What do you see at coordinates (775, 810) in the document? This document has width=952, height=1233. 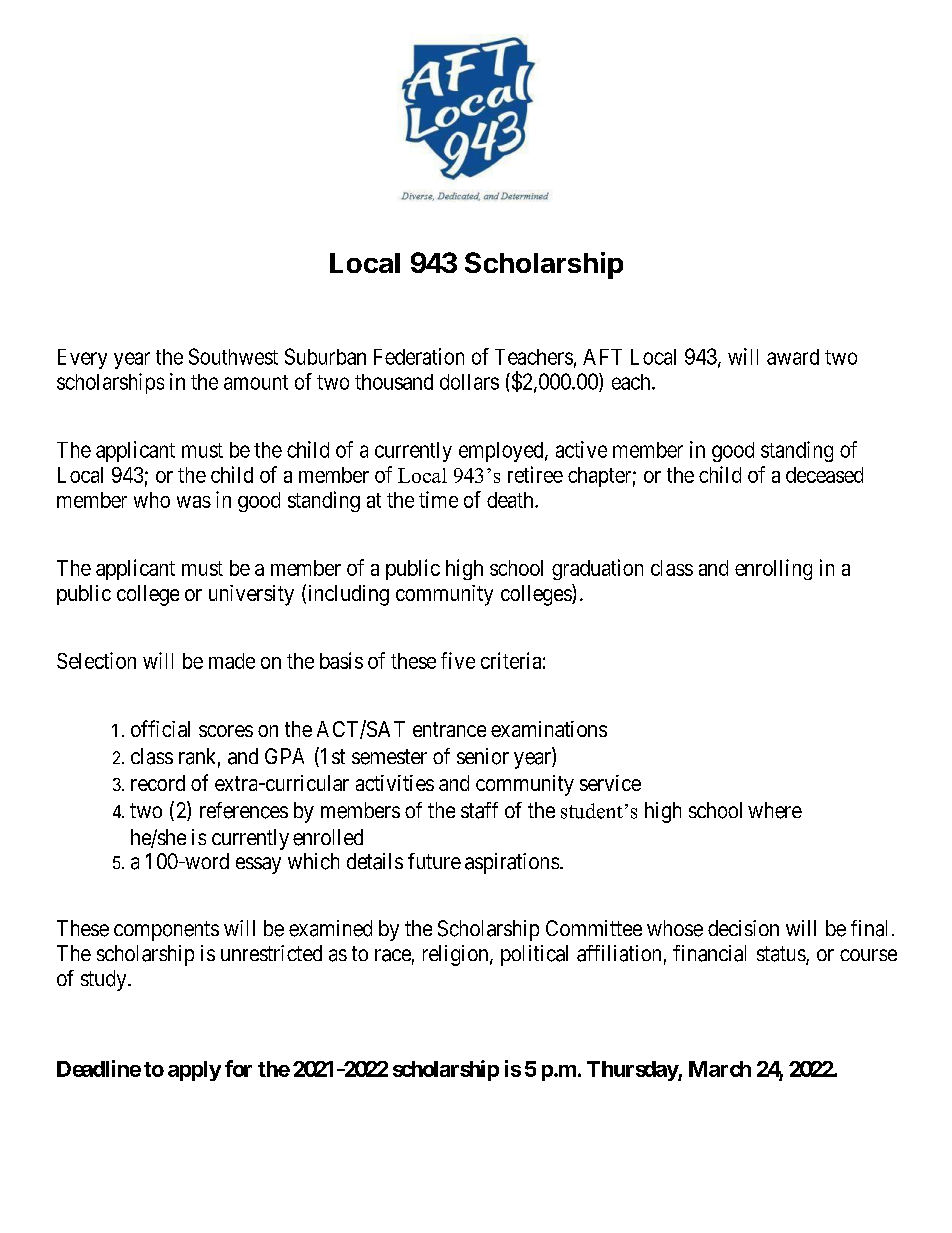 I see `where` at bounding box center [775, 810].
